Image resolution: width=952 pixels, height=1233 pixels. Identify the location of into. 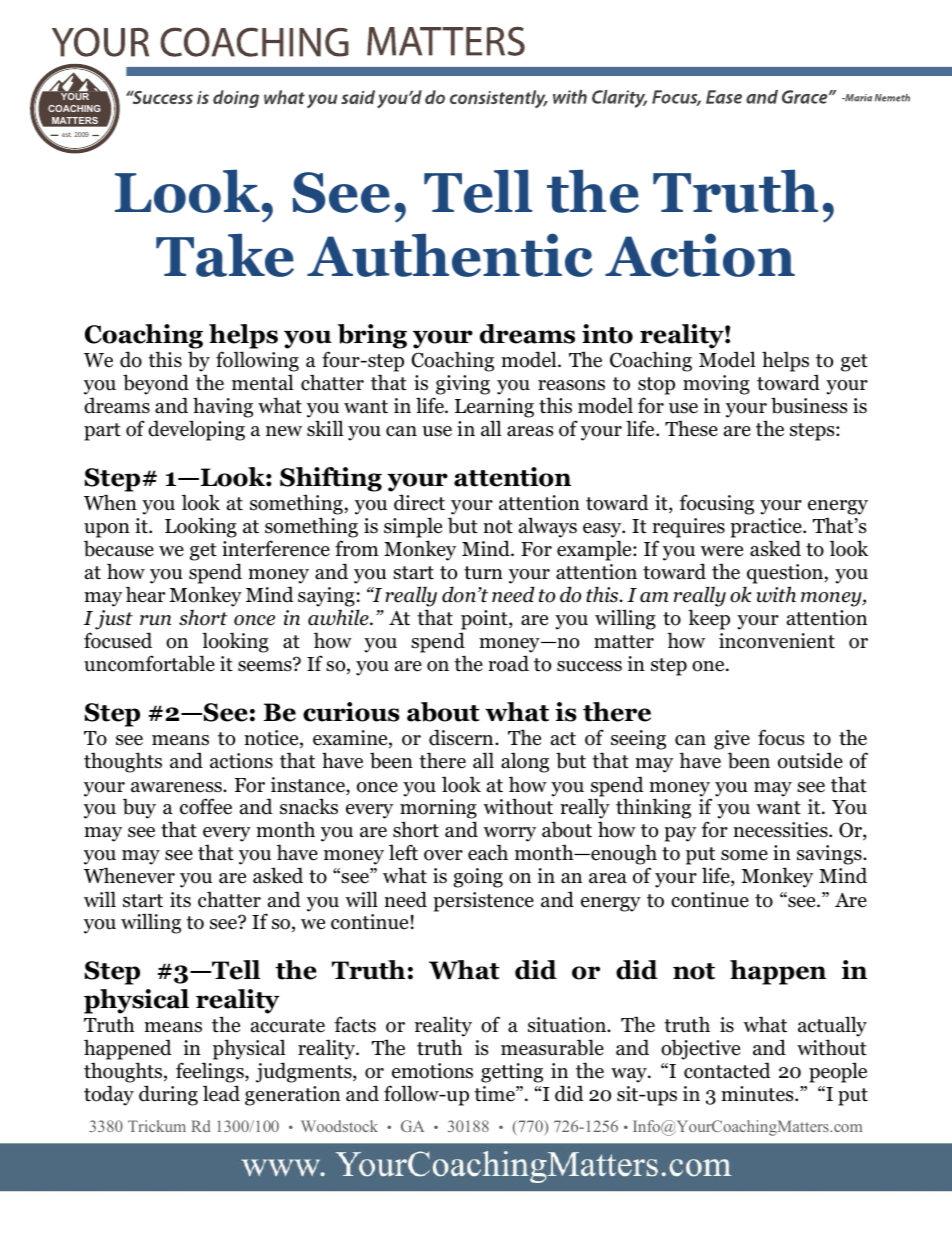
(607, 334).
